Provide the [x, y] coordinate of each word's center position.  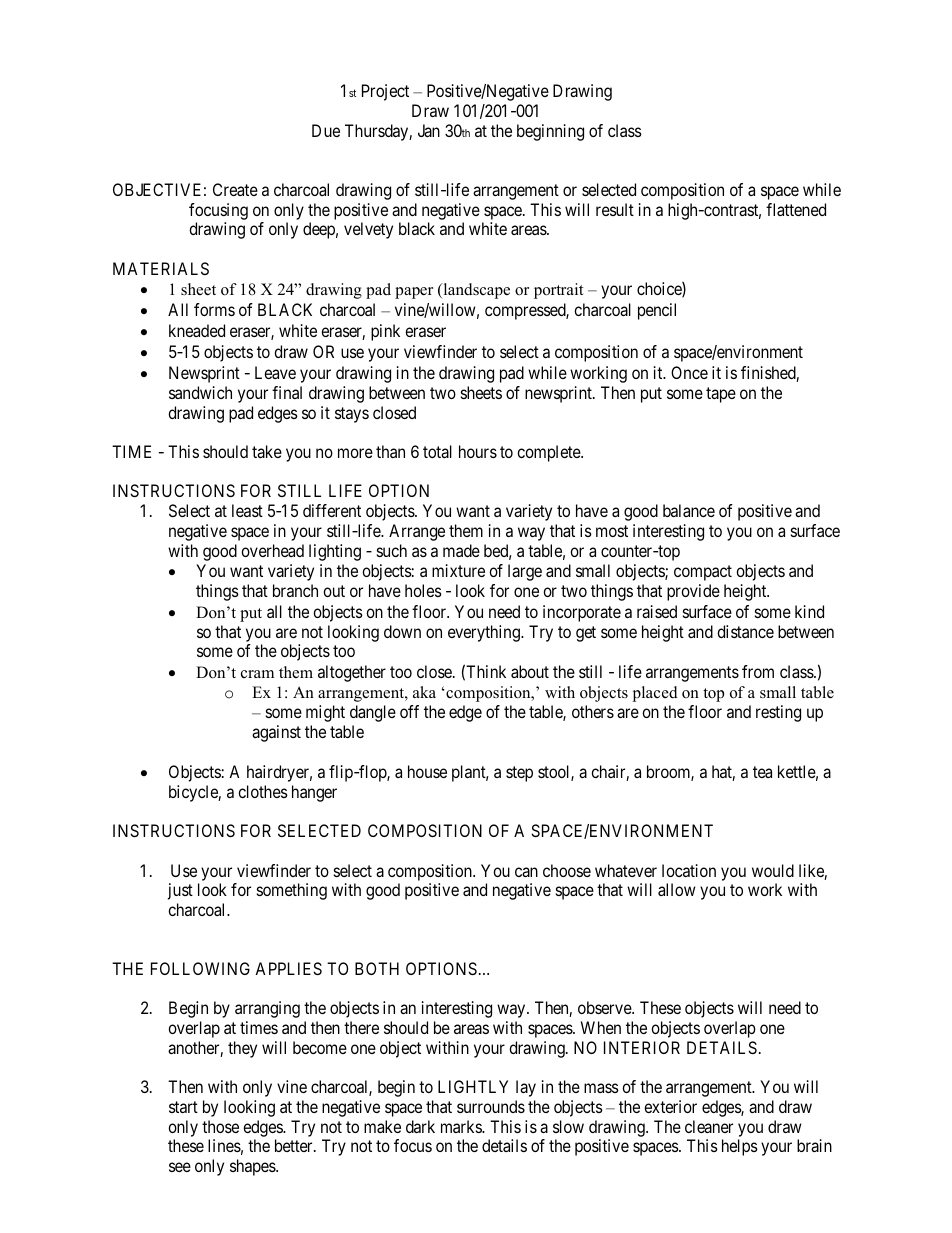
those [220, 1126]
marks [462, 1126]
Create [235, 189]
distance [745, 631]
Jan [429, 130]
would [773, 870]
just [180, 891]
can [526, 872]
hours [478, 451]
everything [485, 633]
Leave [275, 372]
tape [721, 395]
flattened [796, 209]
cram [257, 674]
